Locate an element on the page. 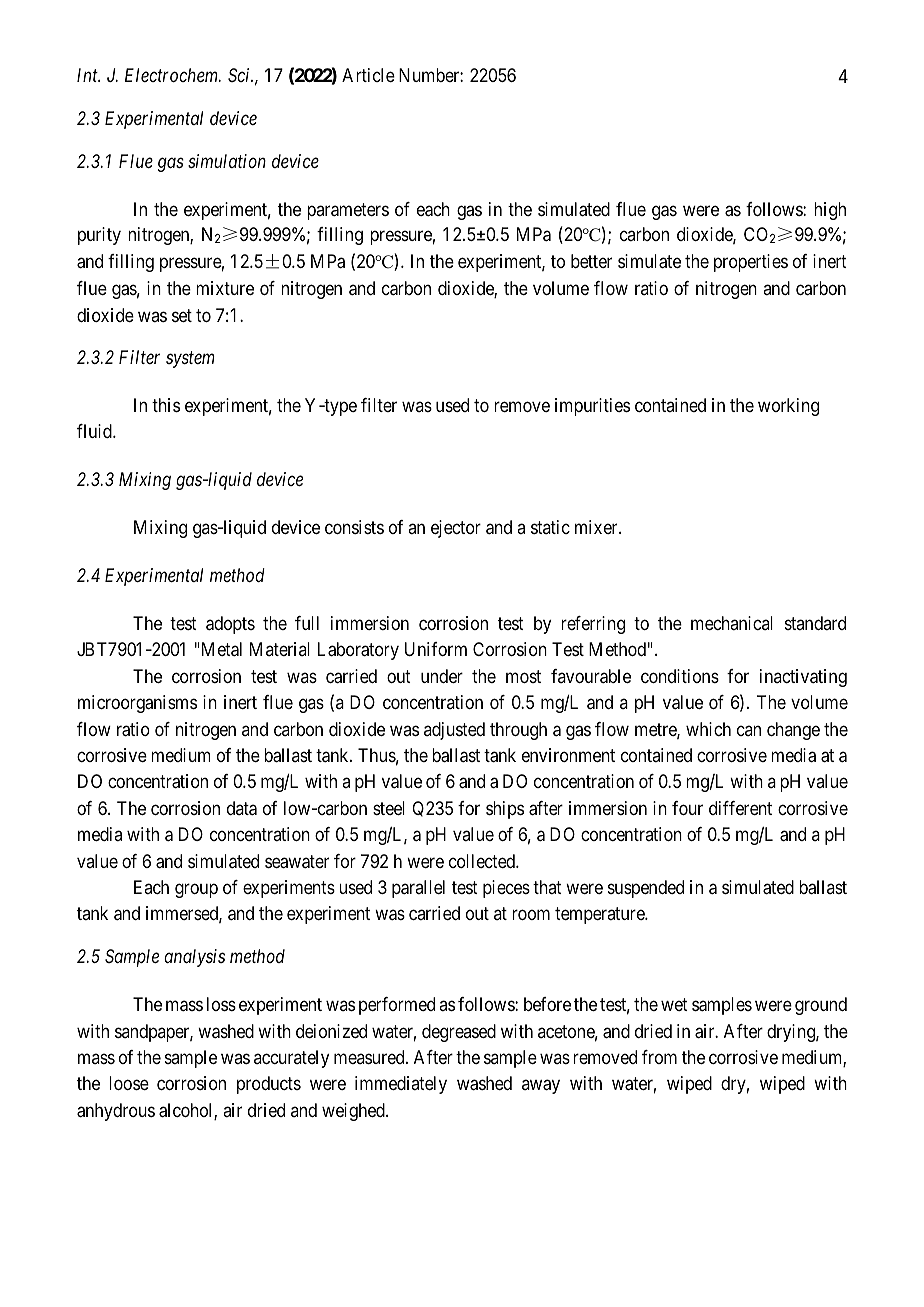 The width and height of the page is (924, 1307). loose is located at coordinates (129, 1083).
